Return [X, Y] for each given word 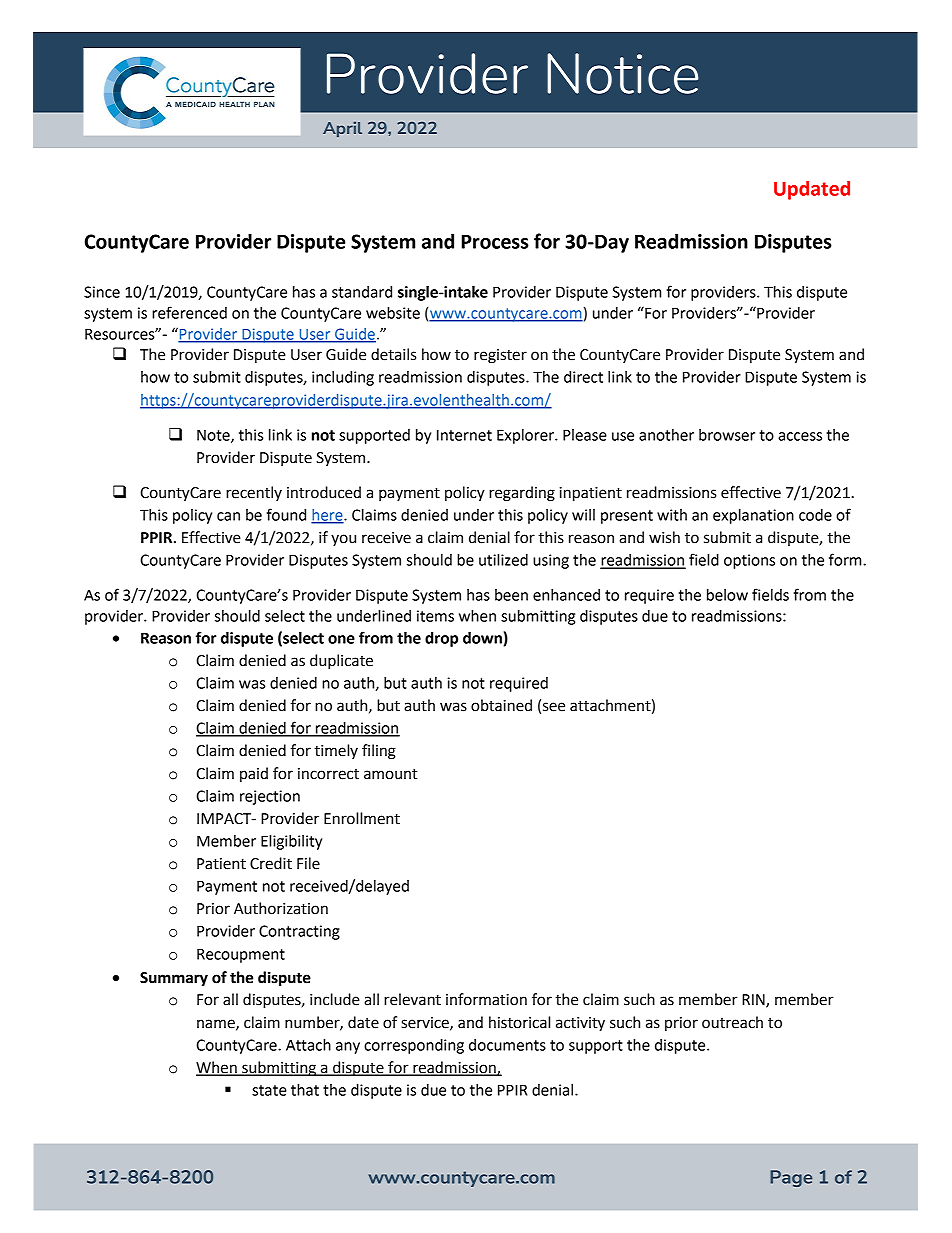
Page [791, 1178]
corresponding [414, 1046]
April [342, 129]
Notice [622, 73]
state [269, 1090]
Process [495, 242]
